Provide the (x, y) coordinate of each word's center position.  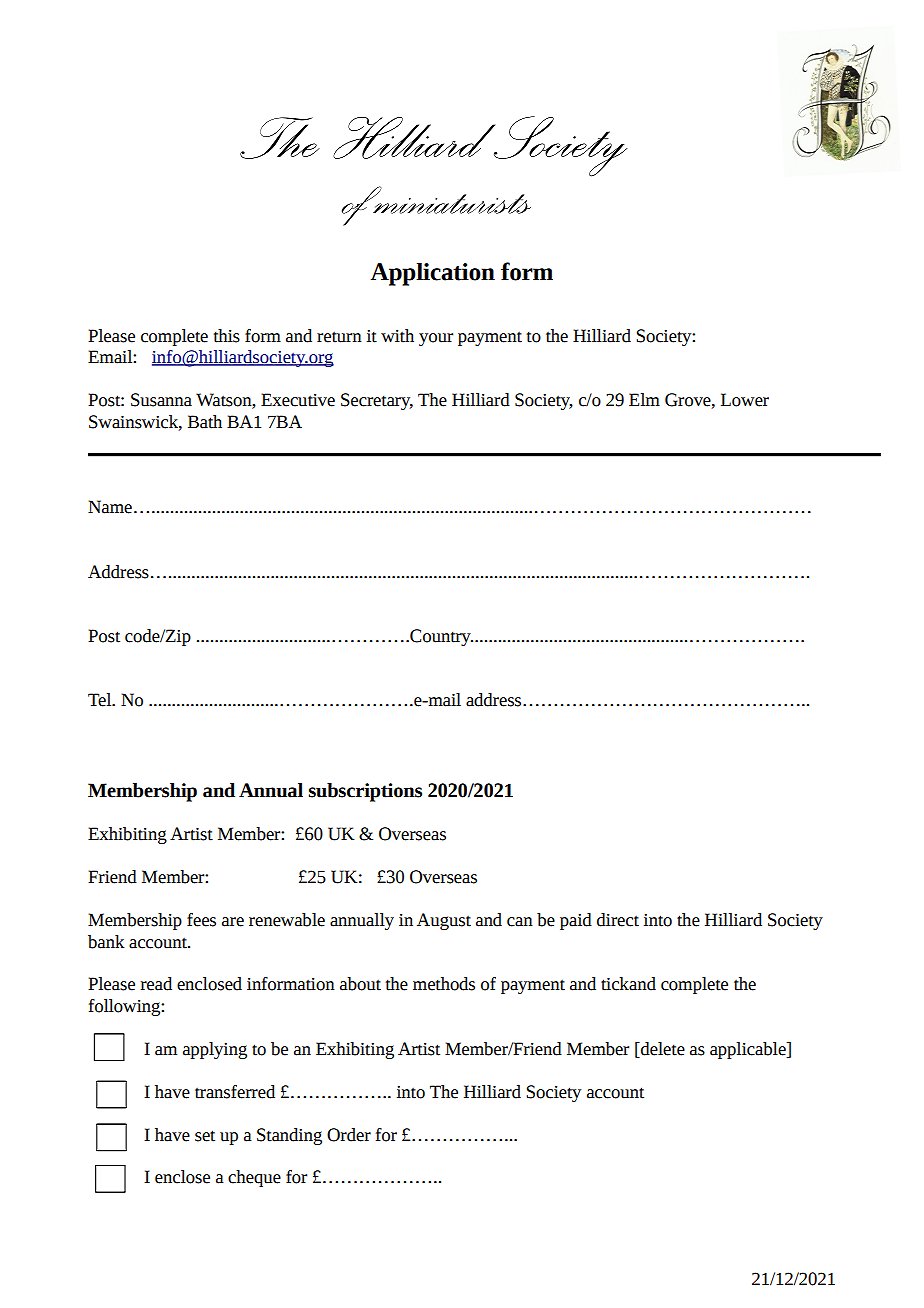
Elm (644, 399)
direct (618, 920)
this (227, 336)
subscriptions (365, 792)
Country (440, 637)
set (205, 1136)
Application (433, 274)
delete (662, 1049)
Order (349, 1135)
